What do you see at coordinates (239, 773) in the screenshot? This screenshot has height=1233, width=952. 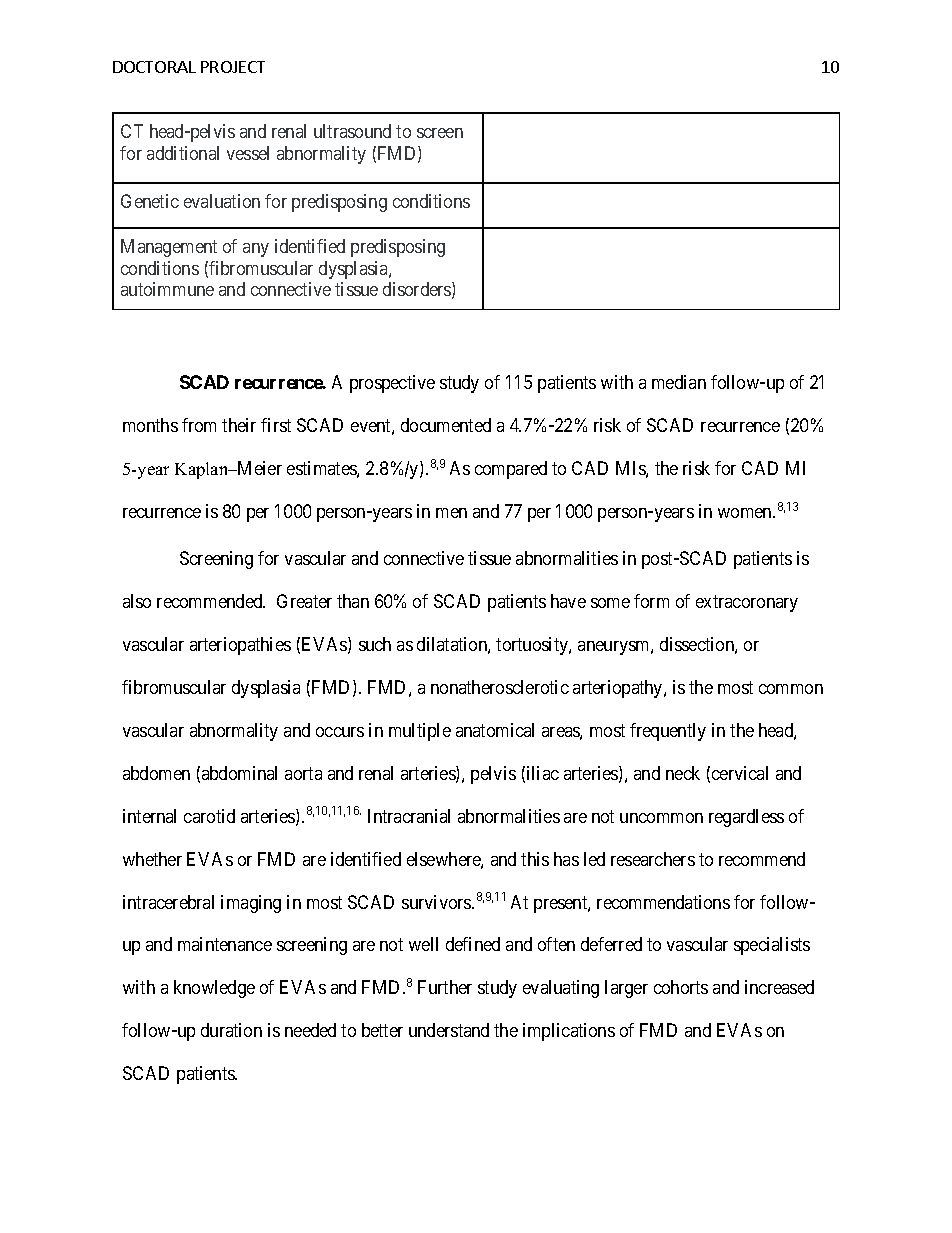 I see `abdominal` at bounding box center [239, 773].
